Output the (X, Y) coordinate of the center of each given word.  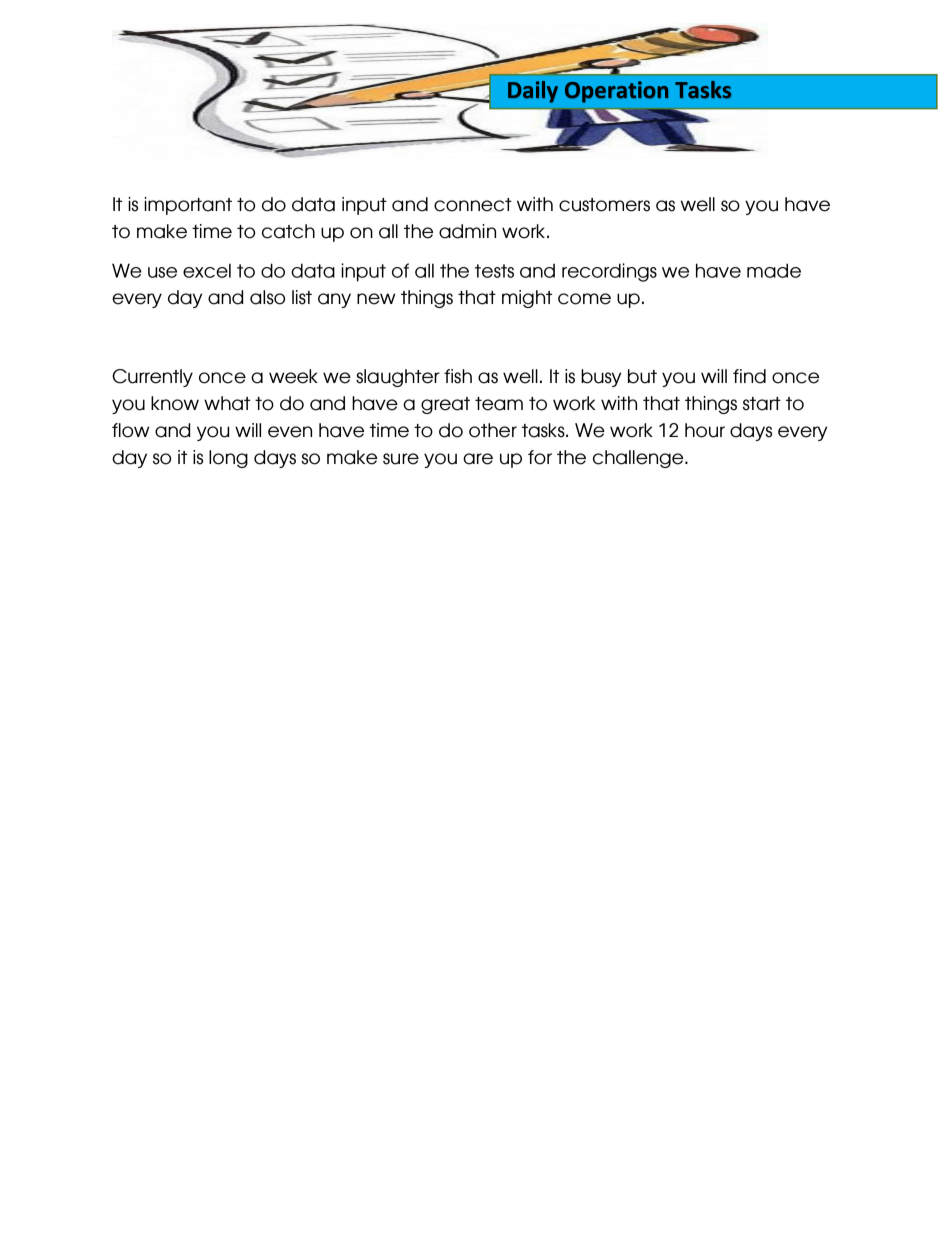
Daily (533, 92)
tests (494, 271)
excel (207, 270)
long (228, 459)
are (478, 459)
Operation (616, 92)
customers (604, 205)
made (774, 270)
